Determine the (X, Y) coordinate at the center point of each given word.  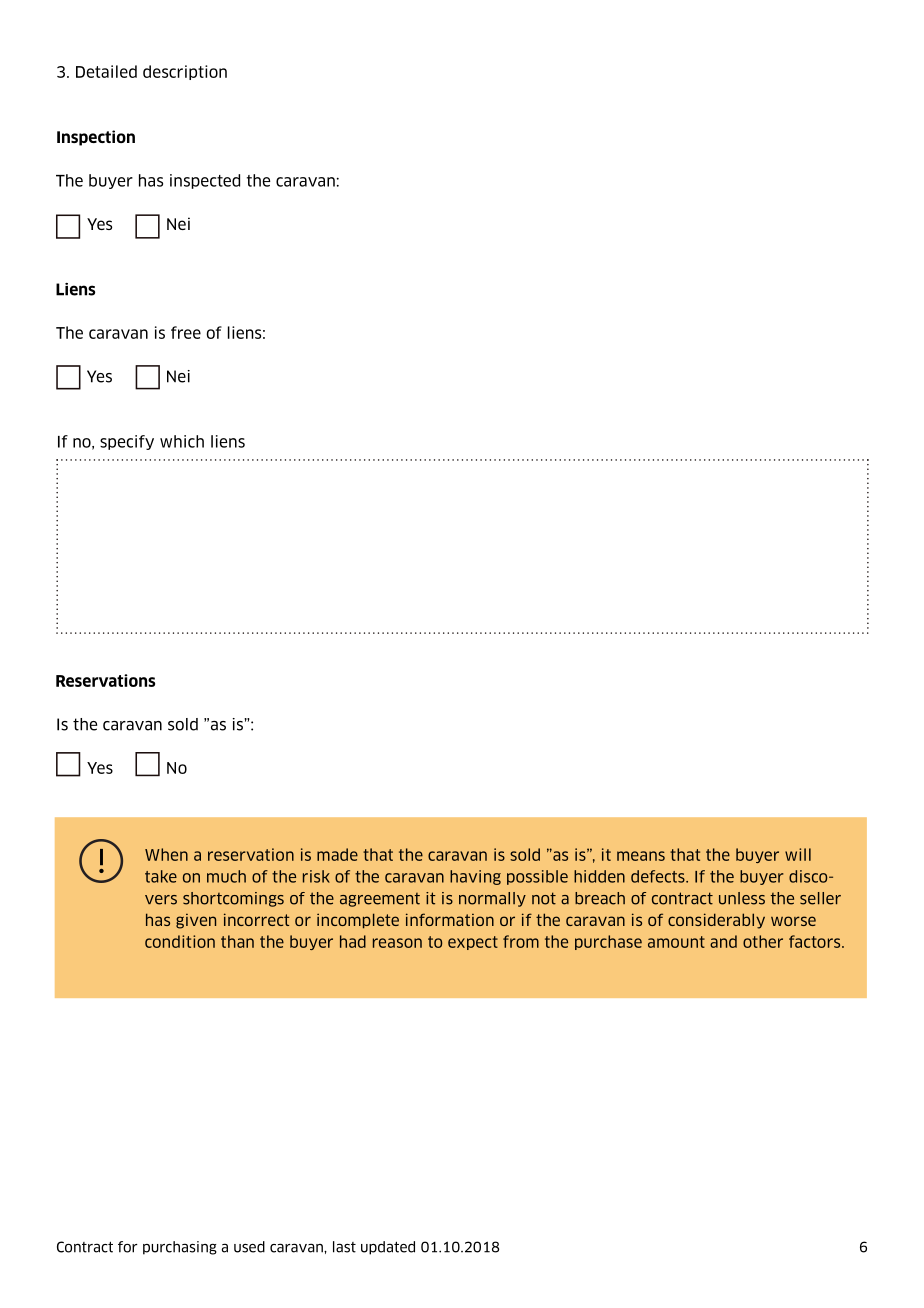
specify (127, 442)
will (798, 854)
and (723, 941)
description (185, 72)
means (641, 856)
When (166, 854)
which (182, 441)
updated (388, 1248)
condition (180, 941)
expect (473, 943)
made (337, 854)
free (186, 332)
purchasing (180, 1248)
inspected (205, 181)
